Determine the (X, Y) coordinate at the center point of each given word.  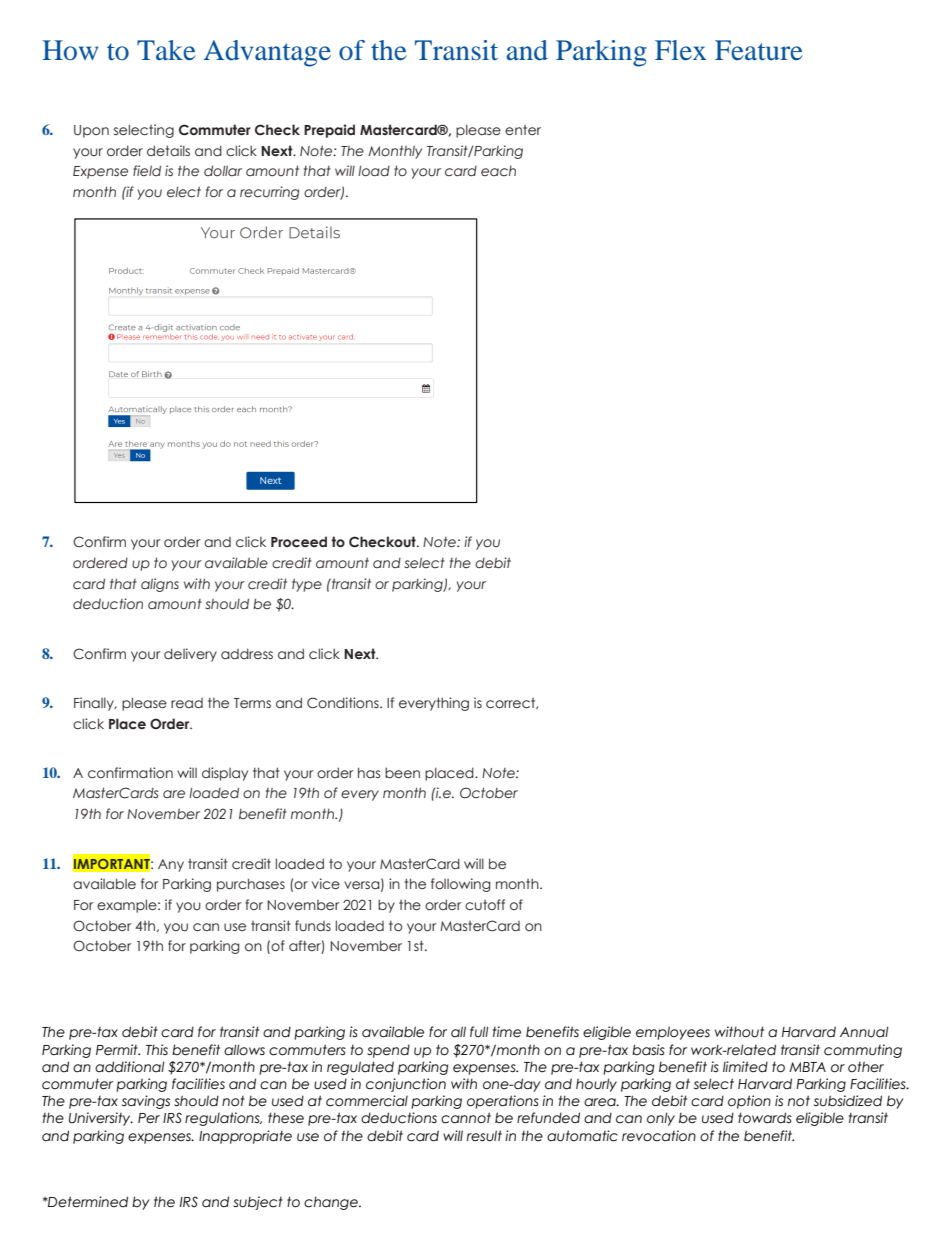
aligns (160, 585)
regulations (223, 1119)
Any (171, 865)
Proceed (299, 542)
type (307, 585)
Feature (759, 50)
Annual (864, 1032)
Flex (680, 50)
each (498, 171)
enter (523, 130)
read (187, 703)
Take (166, 50)
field (147, 170)
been (402, 773)
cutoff (485, 905)
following (461, 885)
